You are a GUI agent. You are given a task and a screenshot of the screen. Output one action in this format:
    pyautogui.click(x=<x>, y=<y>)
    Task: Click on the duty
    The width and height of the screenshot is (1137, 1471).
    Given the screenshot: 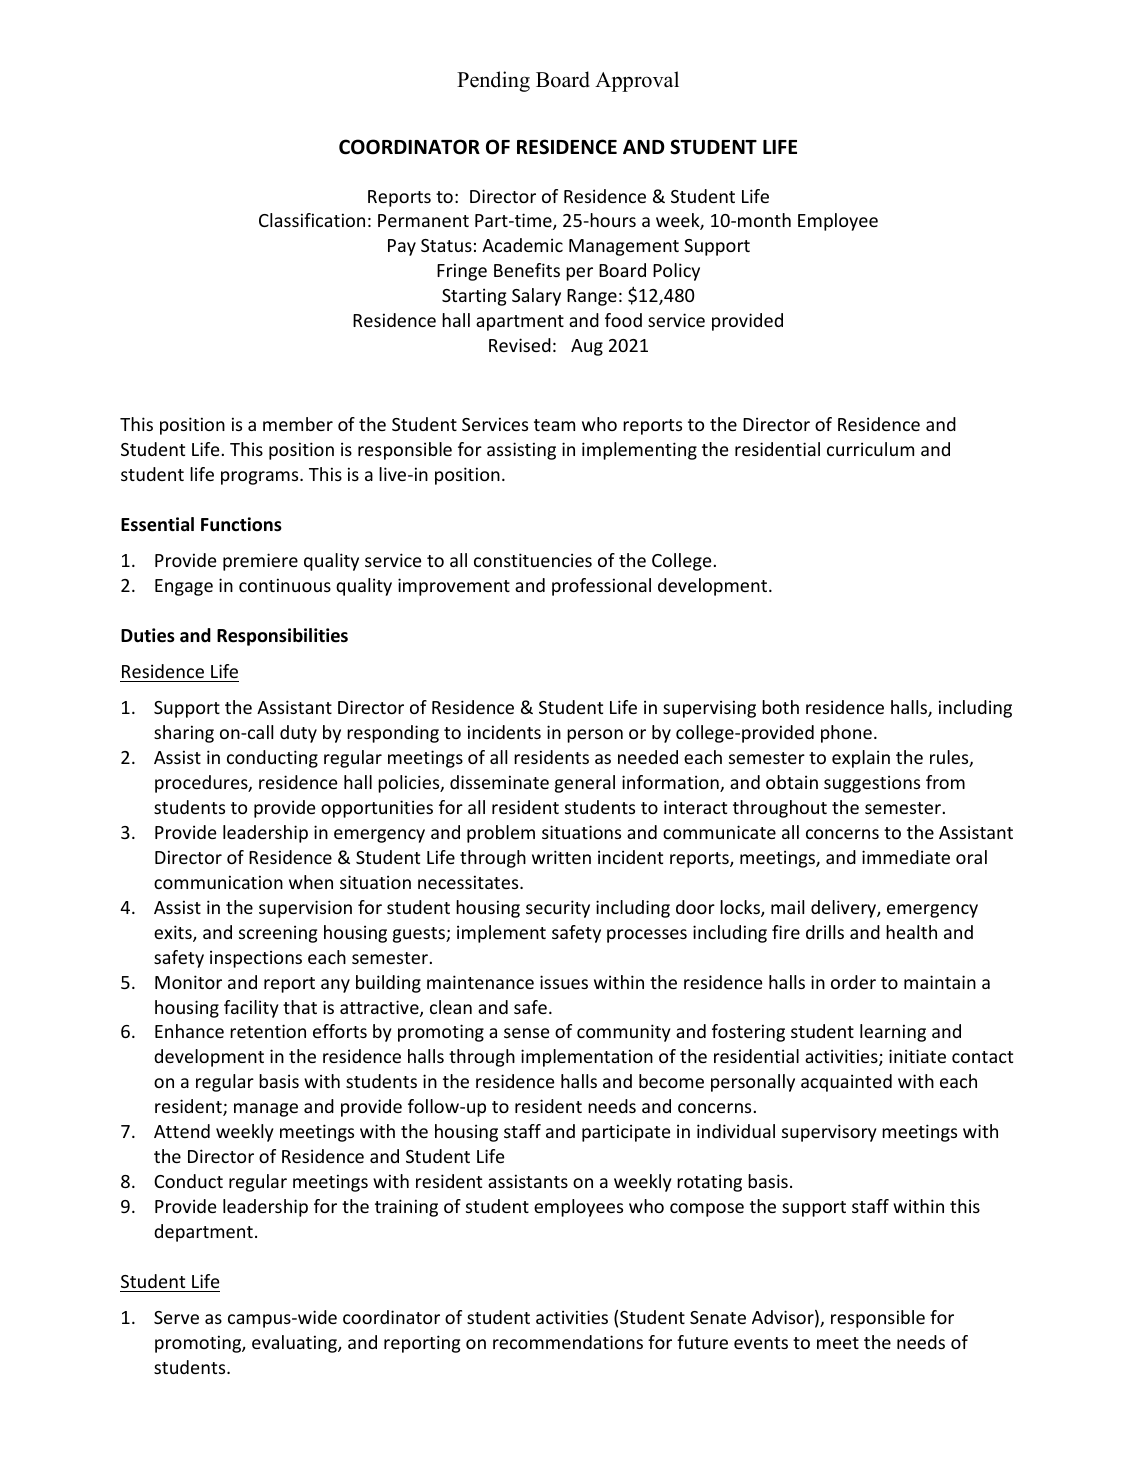 What is the action you would take?
    pyautogui.click(x=298, y=734)
